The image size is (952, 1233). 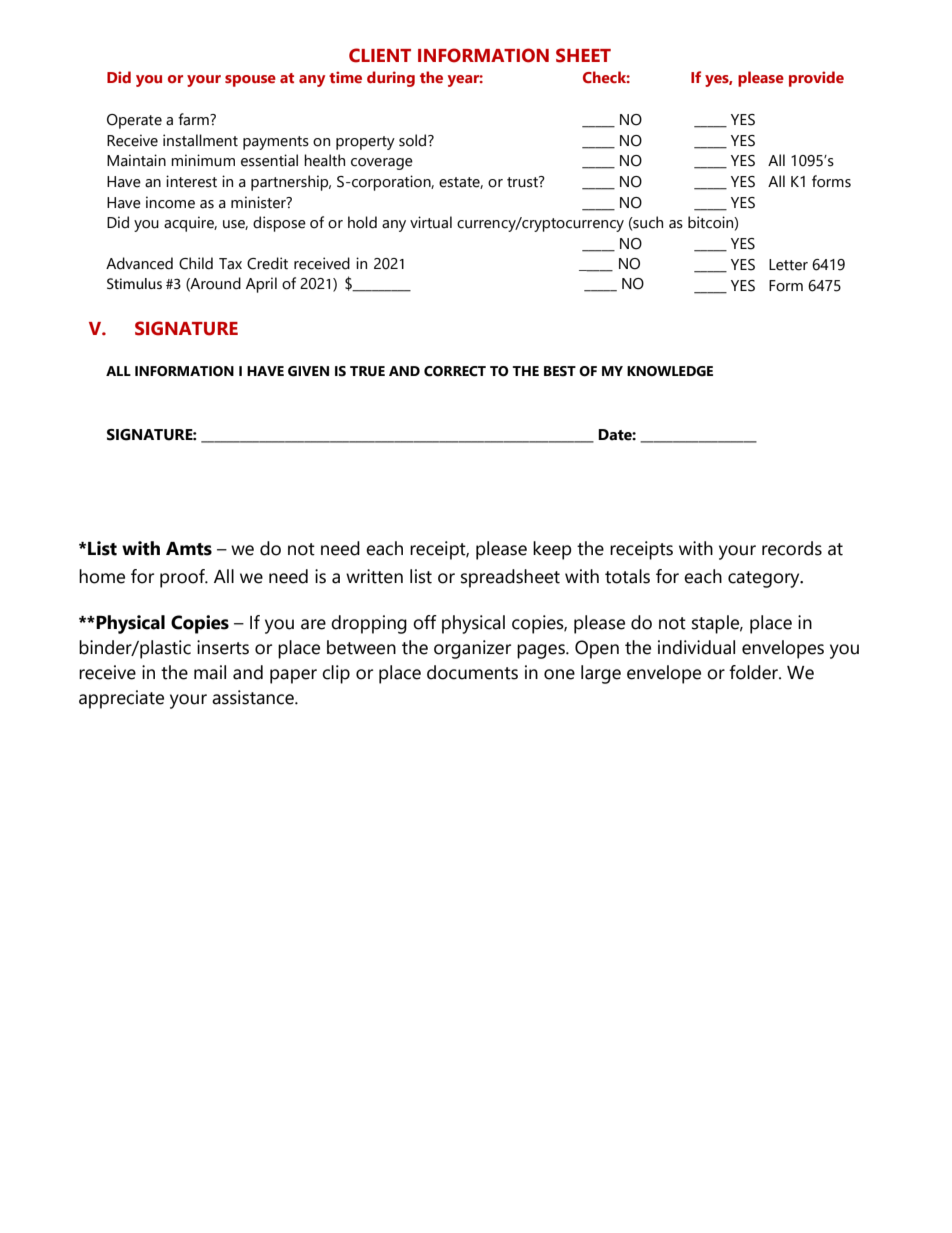 I want to click on farm, so click(x=194, y=119).
